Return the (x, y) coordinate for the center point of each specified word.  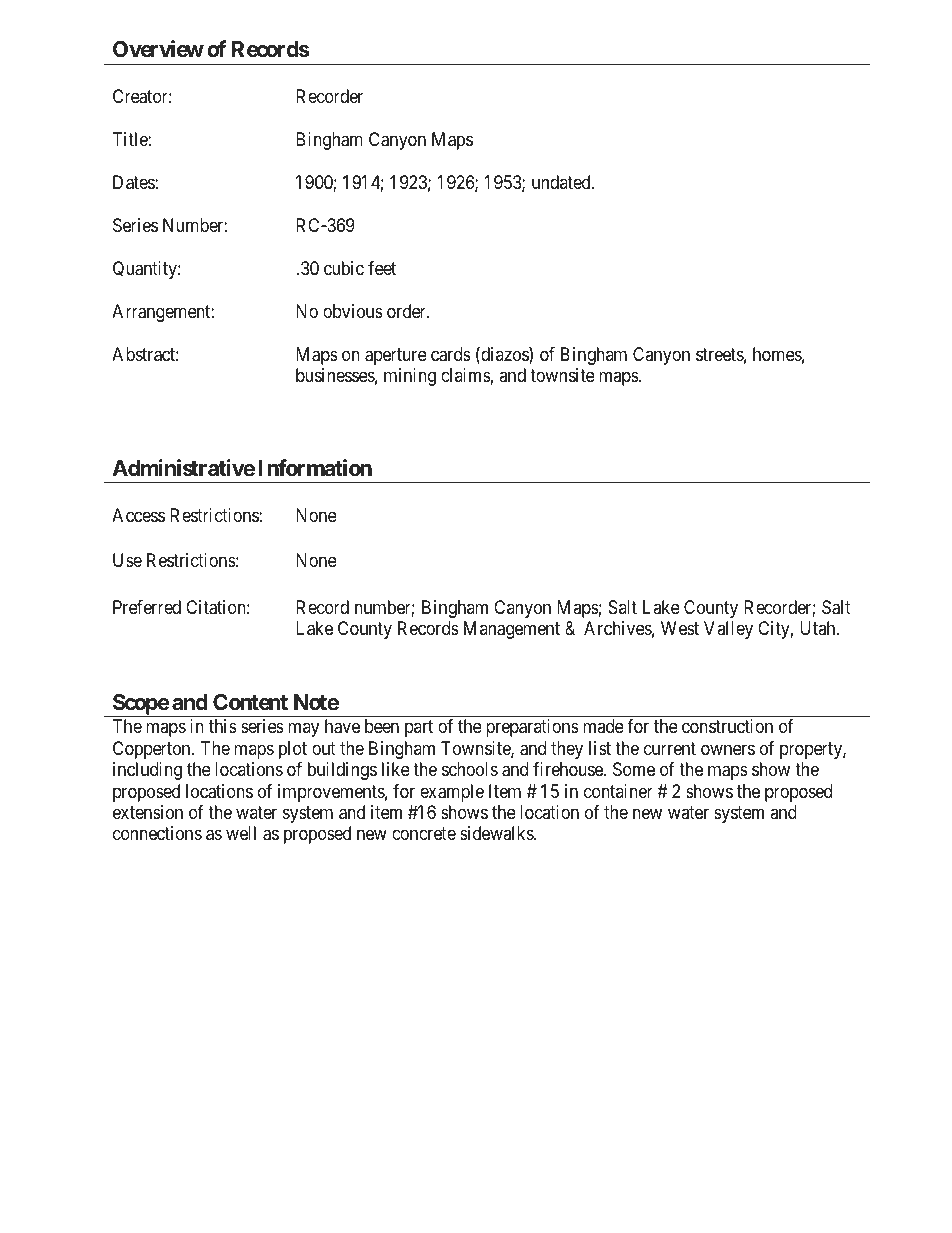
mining (410, 377)
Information (315, 468)
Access (138, 515)
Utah (819, 628)
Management (512, 630)
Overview (158, 49)
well (241, 833)
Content (250, 702)
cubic (344, 268)
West (680, 628)
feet (382, 268)
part (419, 728)
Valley (728, 630)
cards (451, 354)
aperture (396, 356)
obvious (353, 311)
